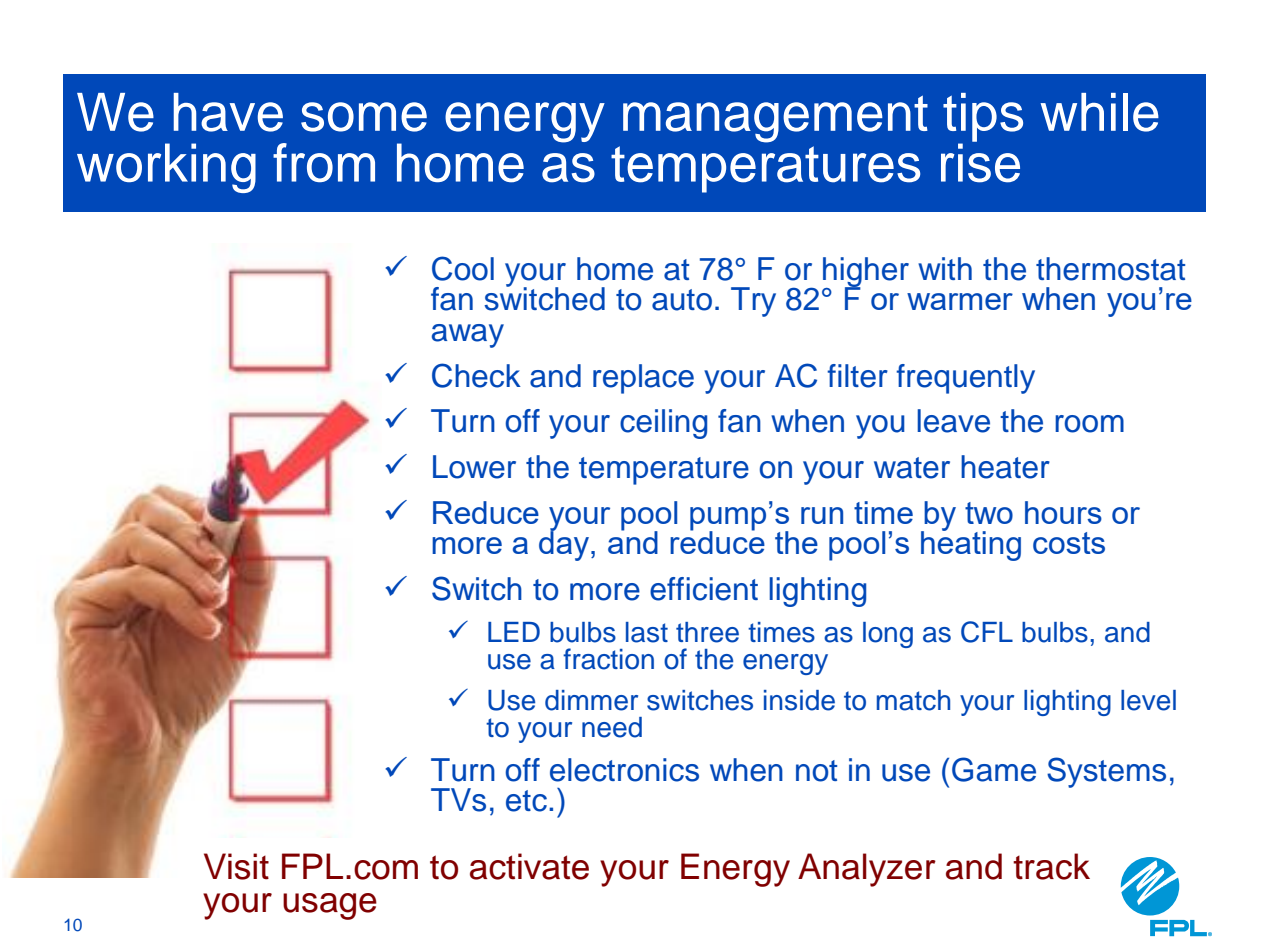 The width and height of the screenshot is (1270, 952). I want to click on LED, so click(514, 632).
